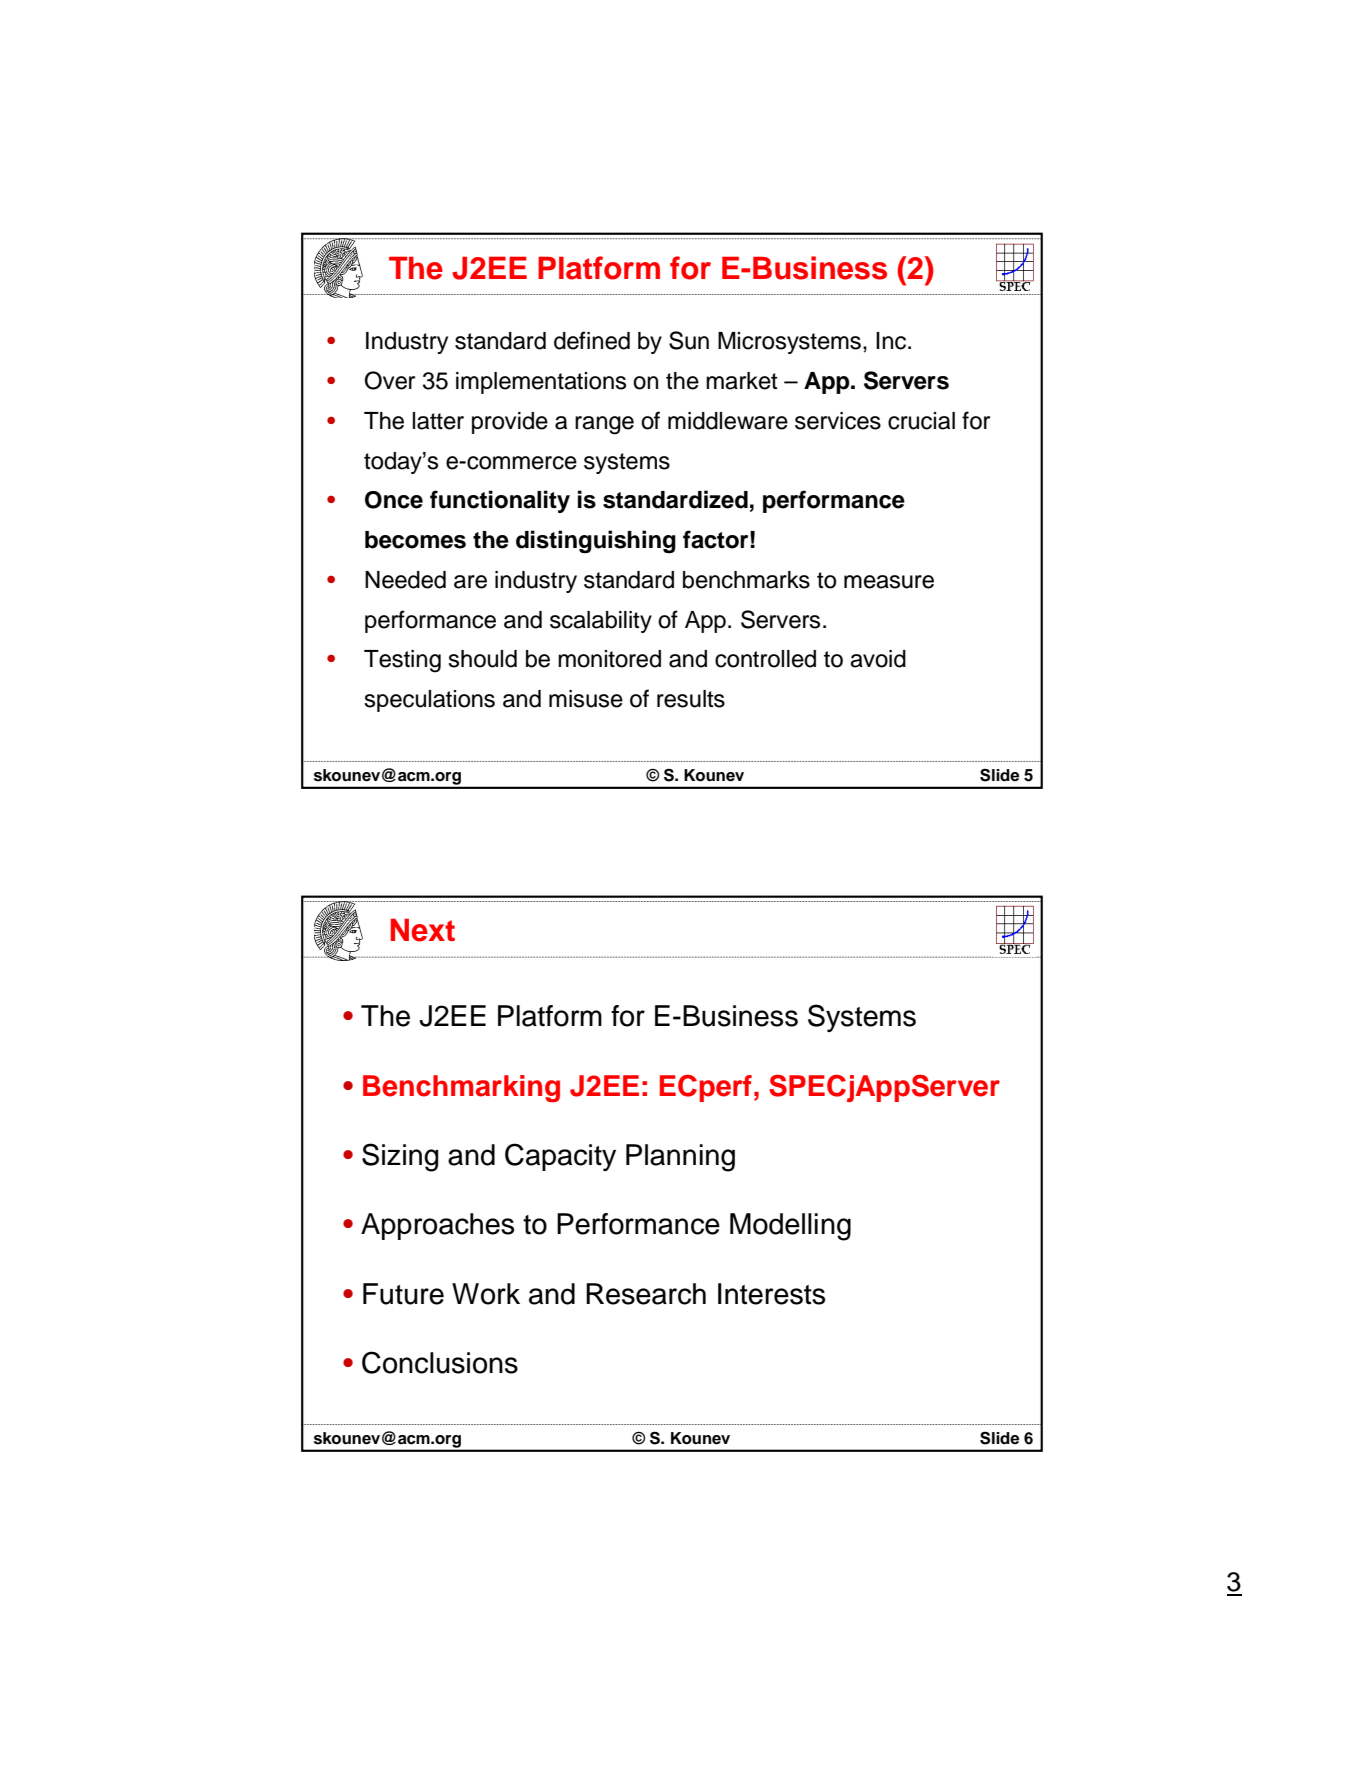  Describe the element at coordinates (878, 659) in the image. I see `avoid` at that location.
